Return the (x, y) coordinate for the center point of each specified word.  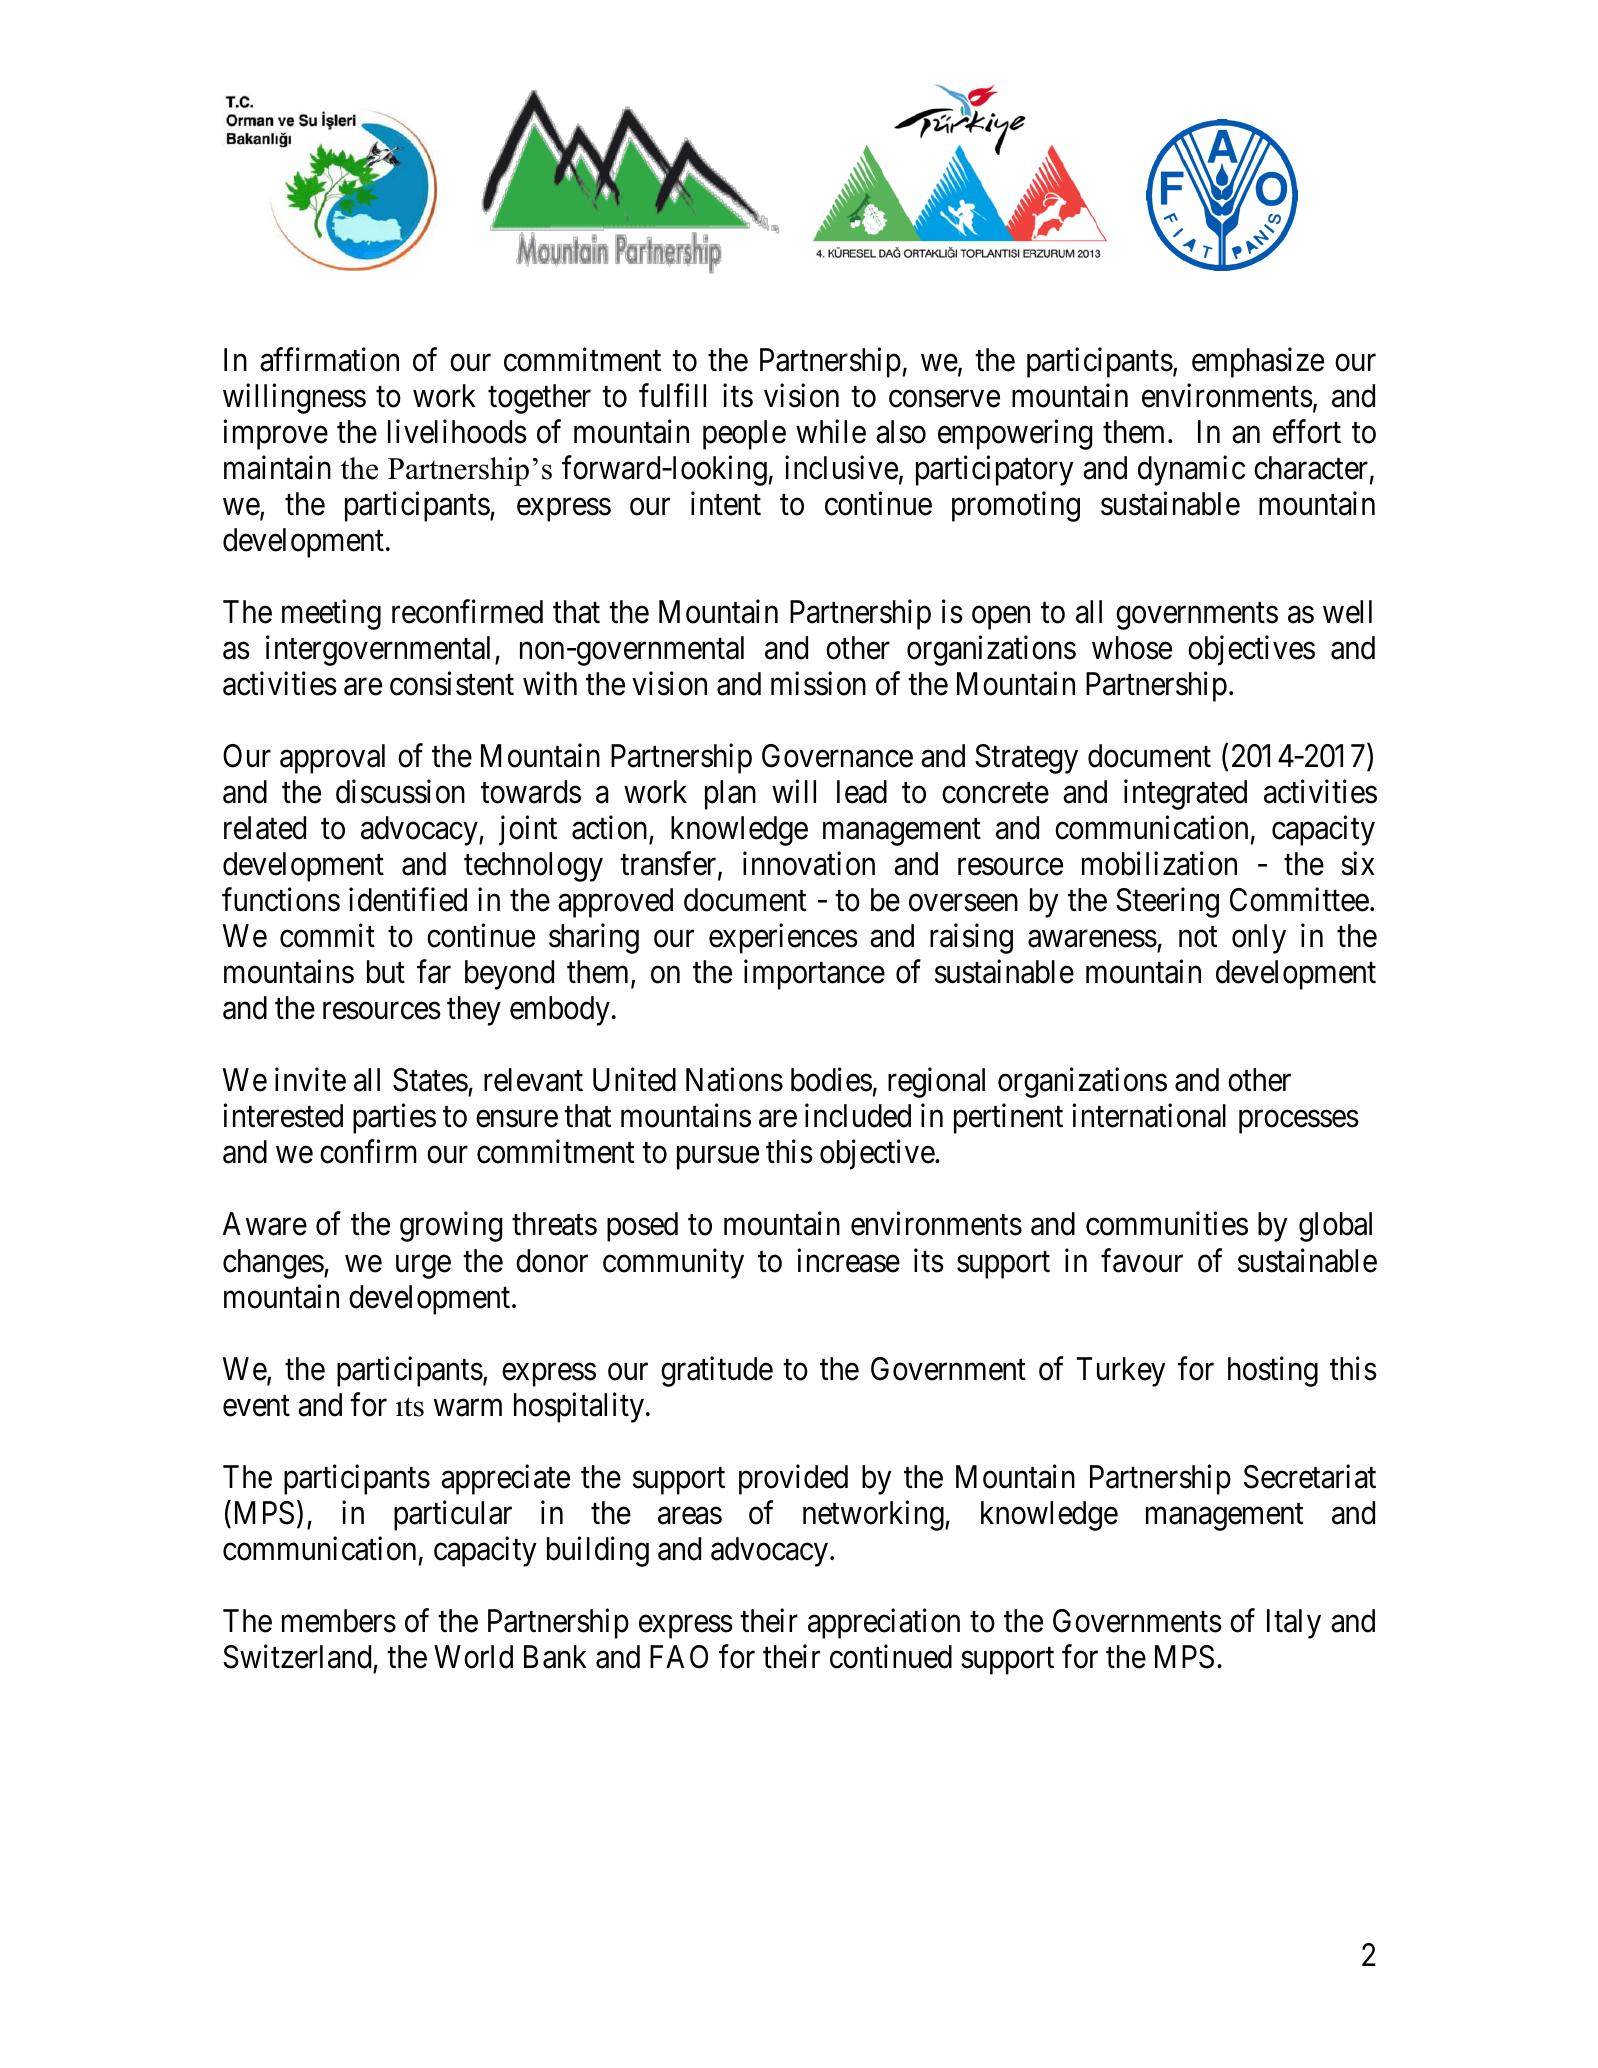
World (473, 1657)
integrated (1185, 795)
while (831, 431)
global (1335, 1227)
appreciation (884, 1624)
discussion (400, 792)
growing (451, 1227)
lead (862, 792)
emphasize (1258, 362)
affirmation (329, 359)
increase (848, 1260)
